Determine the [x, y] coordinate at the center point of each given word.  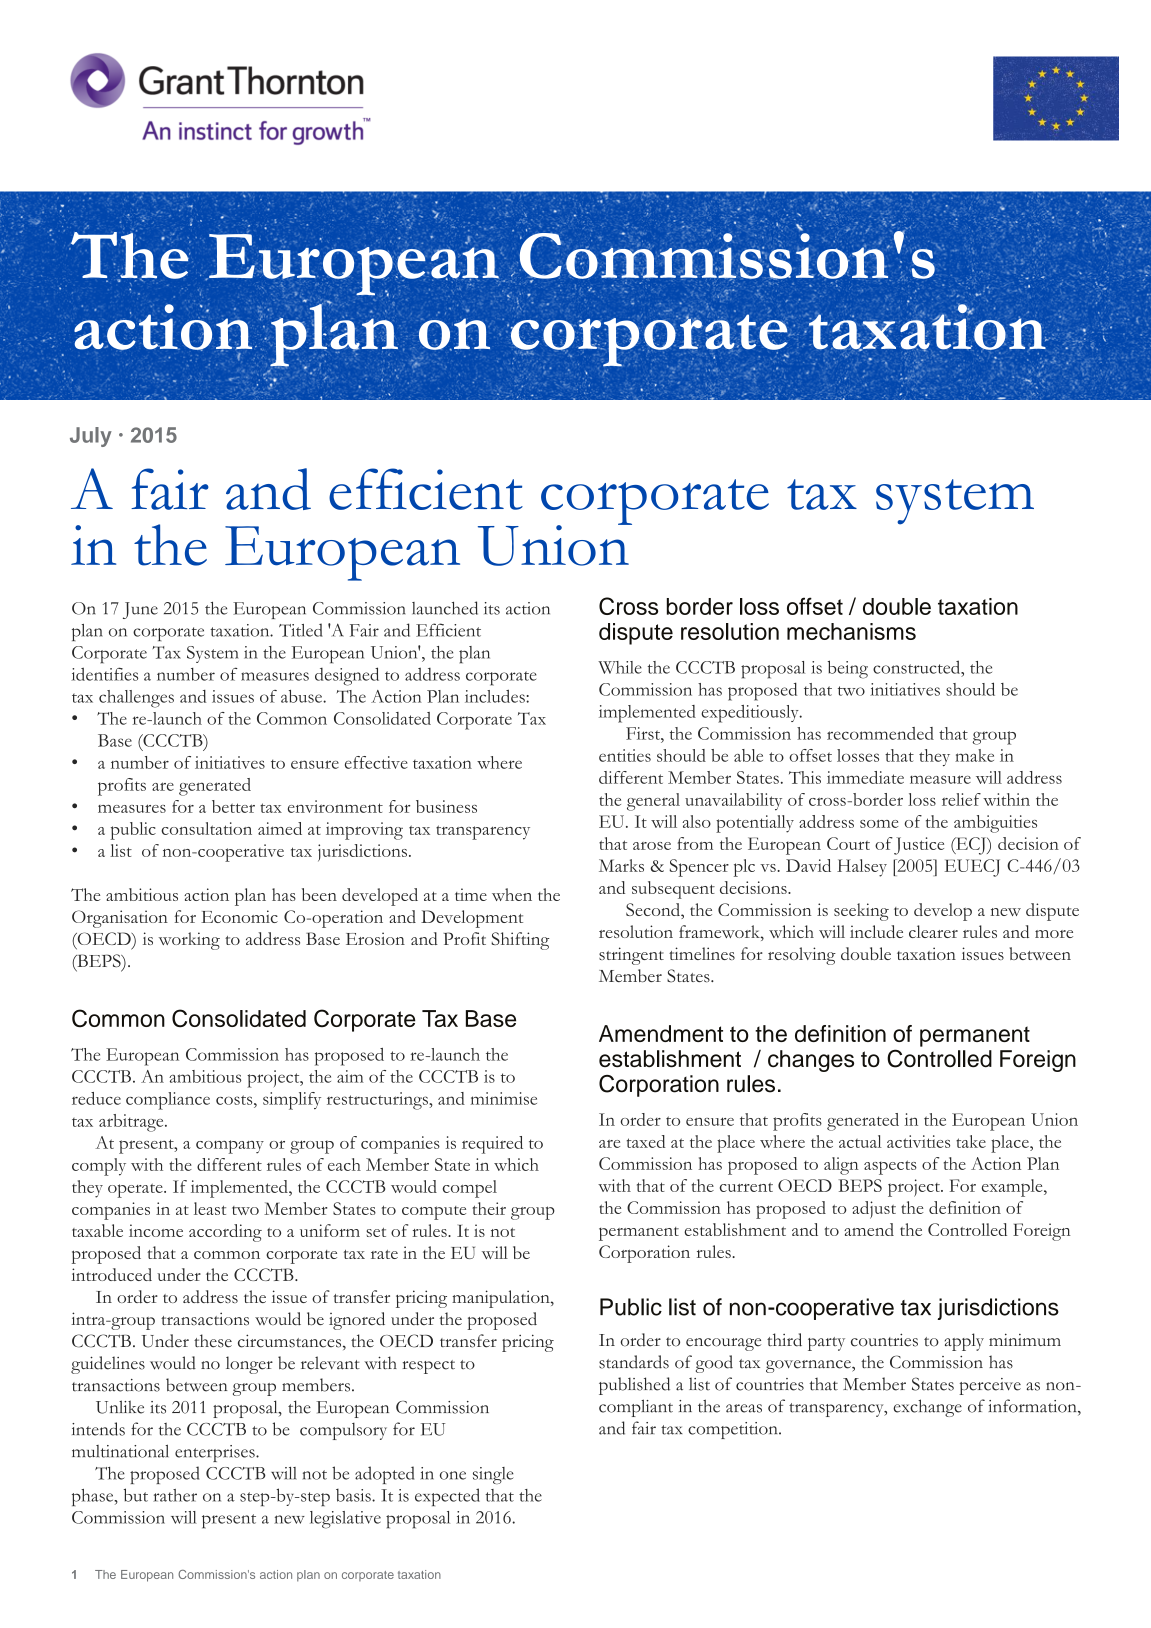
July [91, 437]
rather [175, 1495]
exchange [927, 1408]
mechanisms [851, 631]
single [493, 1475]
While [620, 667]
